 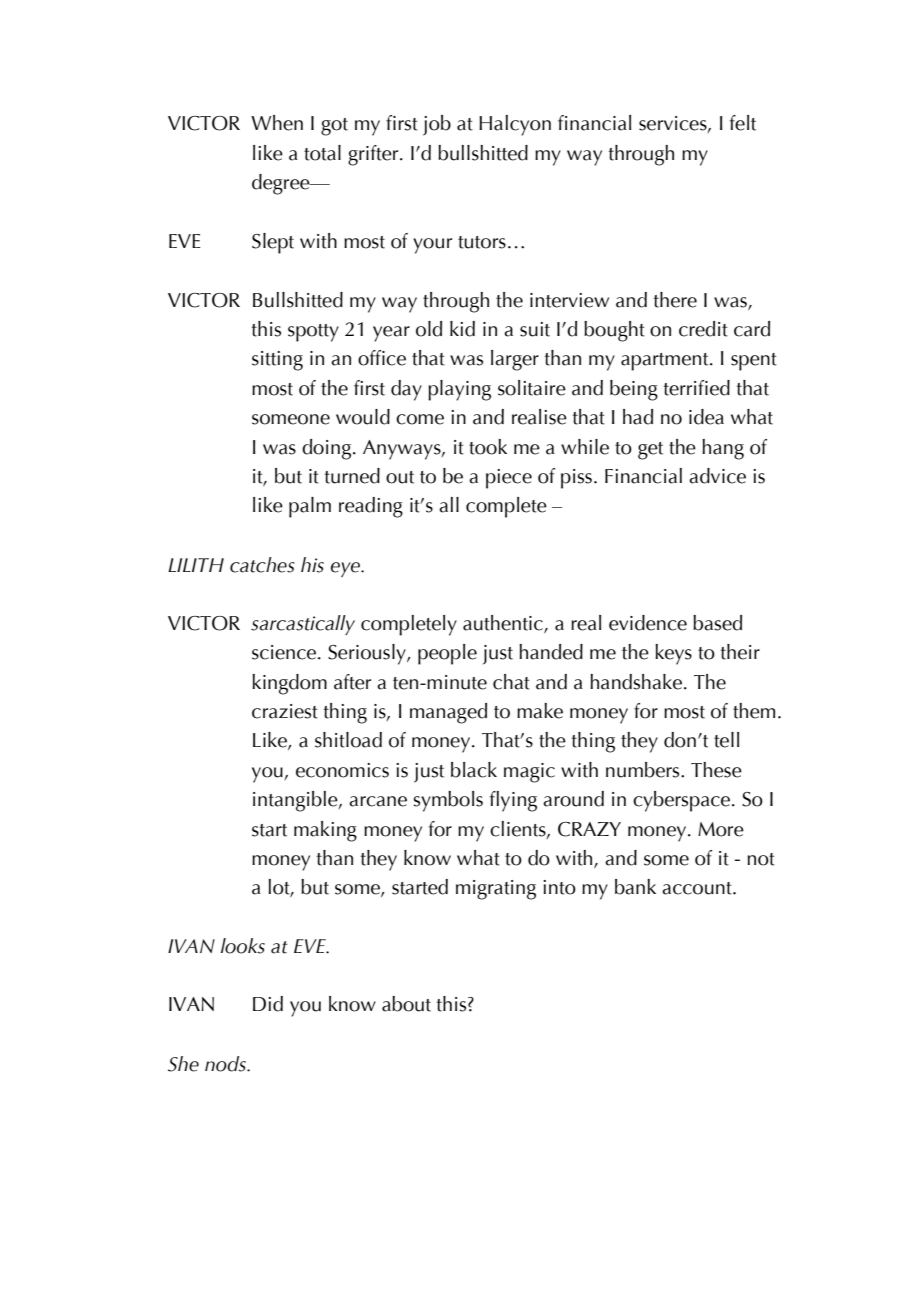 I want to click on felt, so click(x=743, y=123).
